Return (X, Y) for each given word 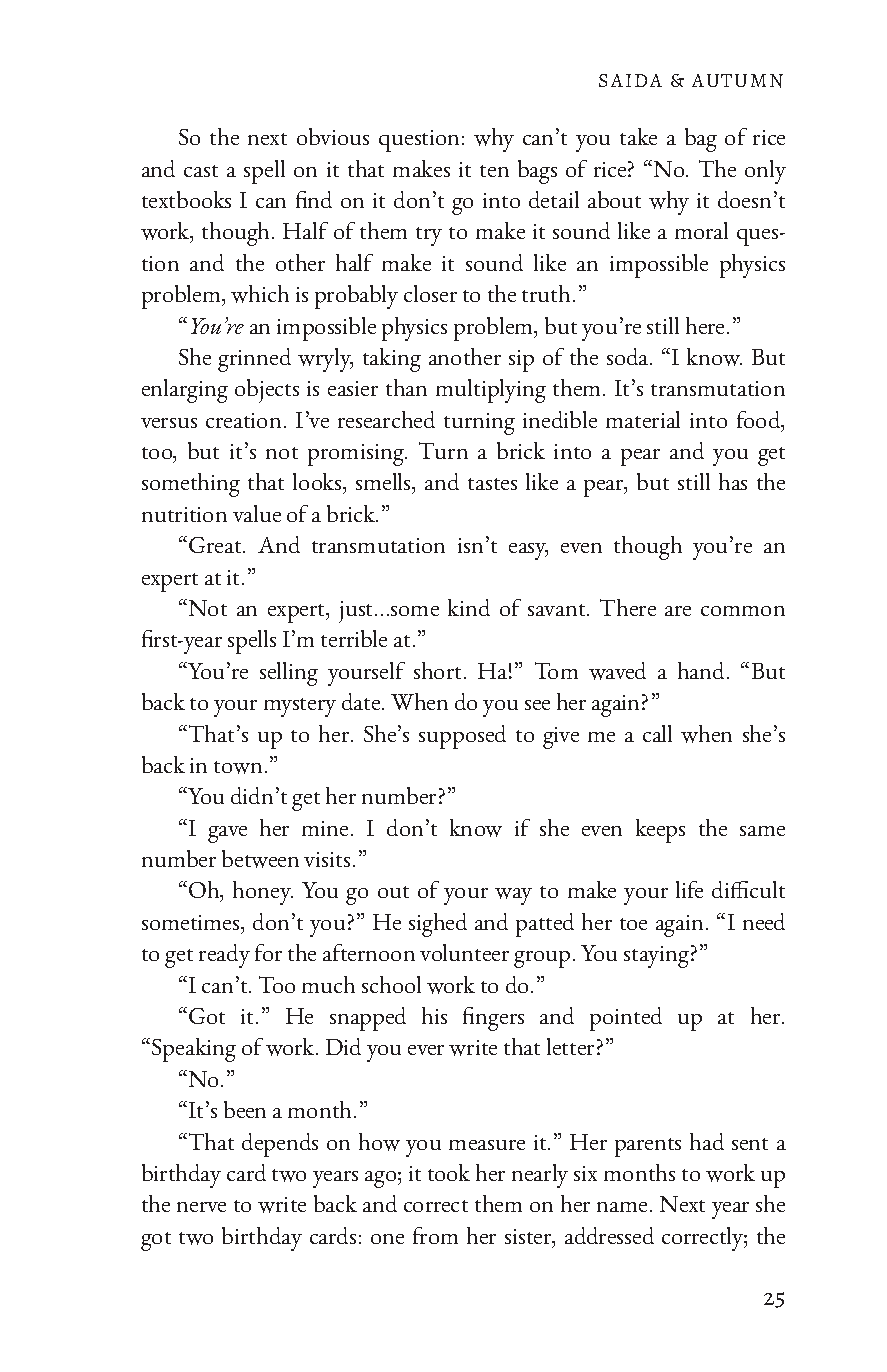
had (707, 1141)
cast (201, 171)
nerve (201, 1207)
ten (494, 171)
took (449, 1172)
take (638, 136)
